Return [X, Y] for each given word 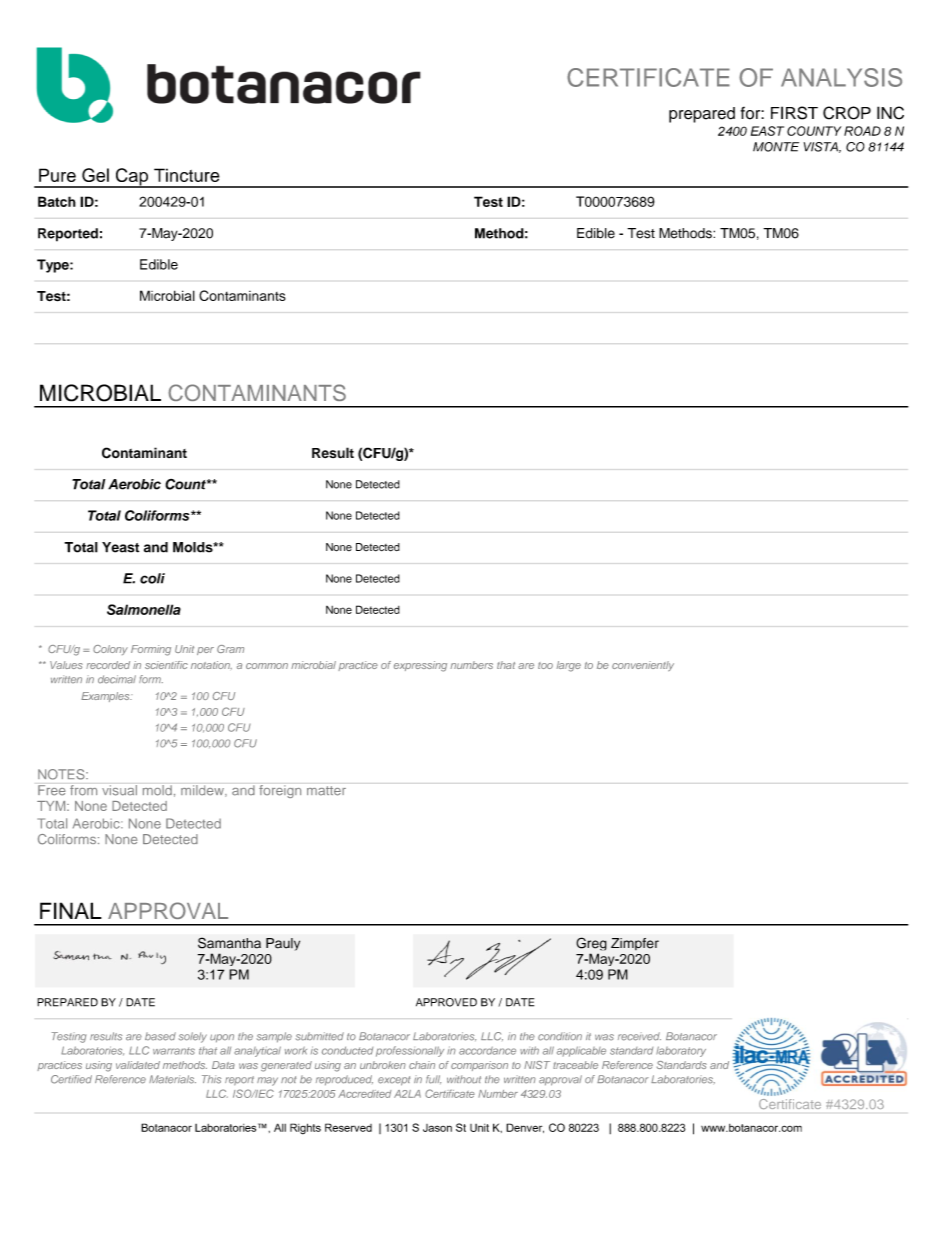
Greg [591, 945]
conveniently [643, 666]
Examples [106, 697]
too [545, 665]
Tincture [187, 175]
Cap [132, 178]
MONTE [776, 147]
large [569, 666]
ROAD [862, 131]
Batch [57, 201]
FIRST [794, 113]
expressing [420, 666]
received [639, 1036]
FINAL [71, 910]
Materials [172, 1079]
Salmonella [144, 609]
